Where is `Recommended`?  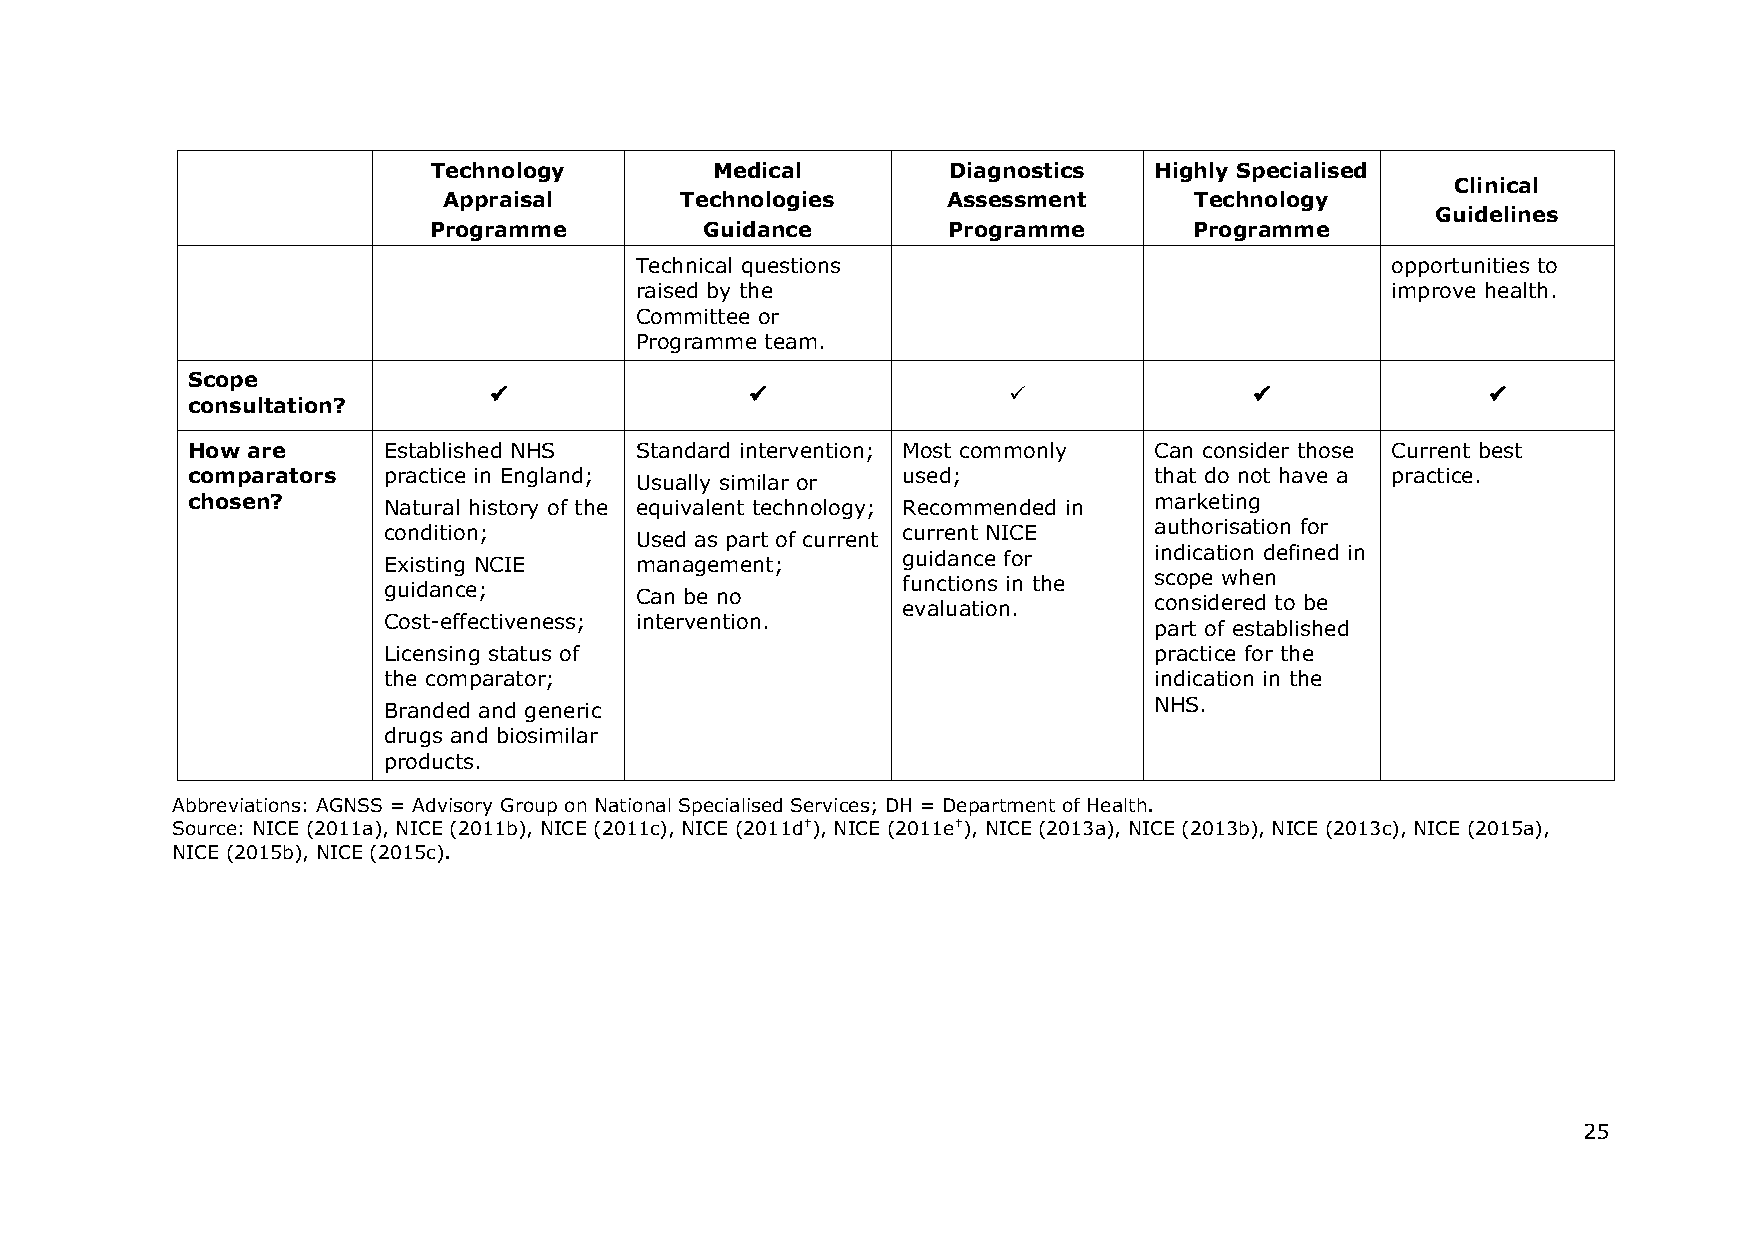
Recommended is located at coordinates (979, 507).
